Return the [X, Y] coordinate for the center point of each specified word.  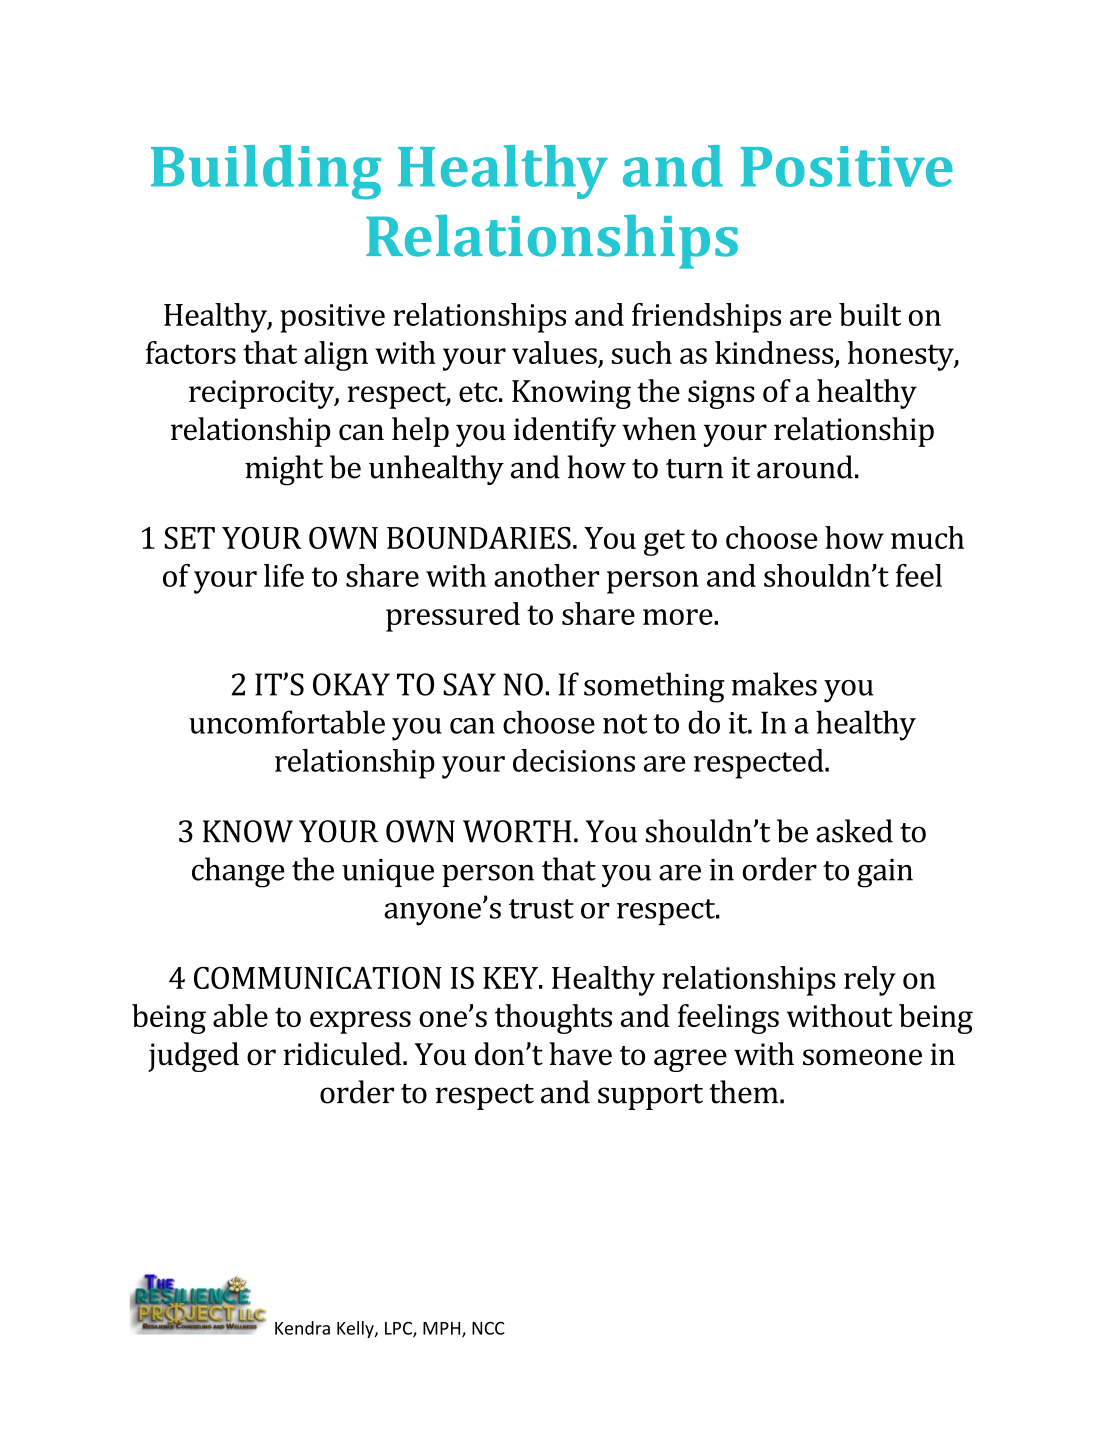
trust [541, 909]
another [546, 575]
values [554, 352]
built [870, 314]
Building [266, 172]
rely [870, 981]
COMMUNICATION [318, 978]
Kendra [302, 1328]
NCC [488, 1328]
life [284, 575]
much [927, 537]
